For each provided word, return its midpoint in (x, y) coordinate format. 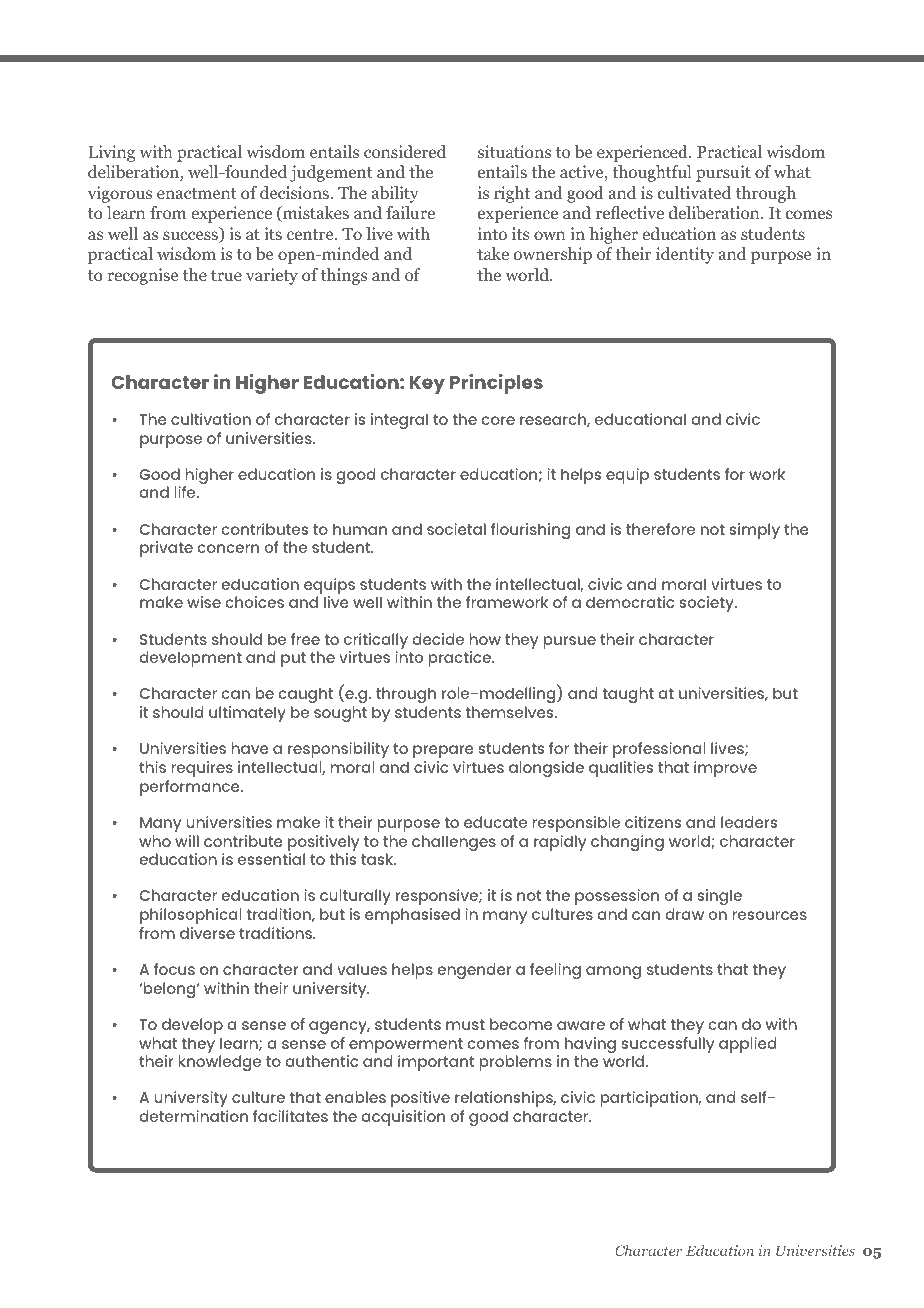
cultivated (694, 192)
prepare (443, 751)
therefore (660, 529)
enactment (197, 193)
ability (395, 194)
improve (725, 769)
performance (191, 788)
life (186, 492)
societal (456, 529)
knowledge (219, 1063)
